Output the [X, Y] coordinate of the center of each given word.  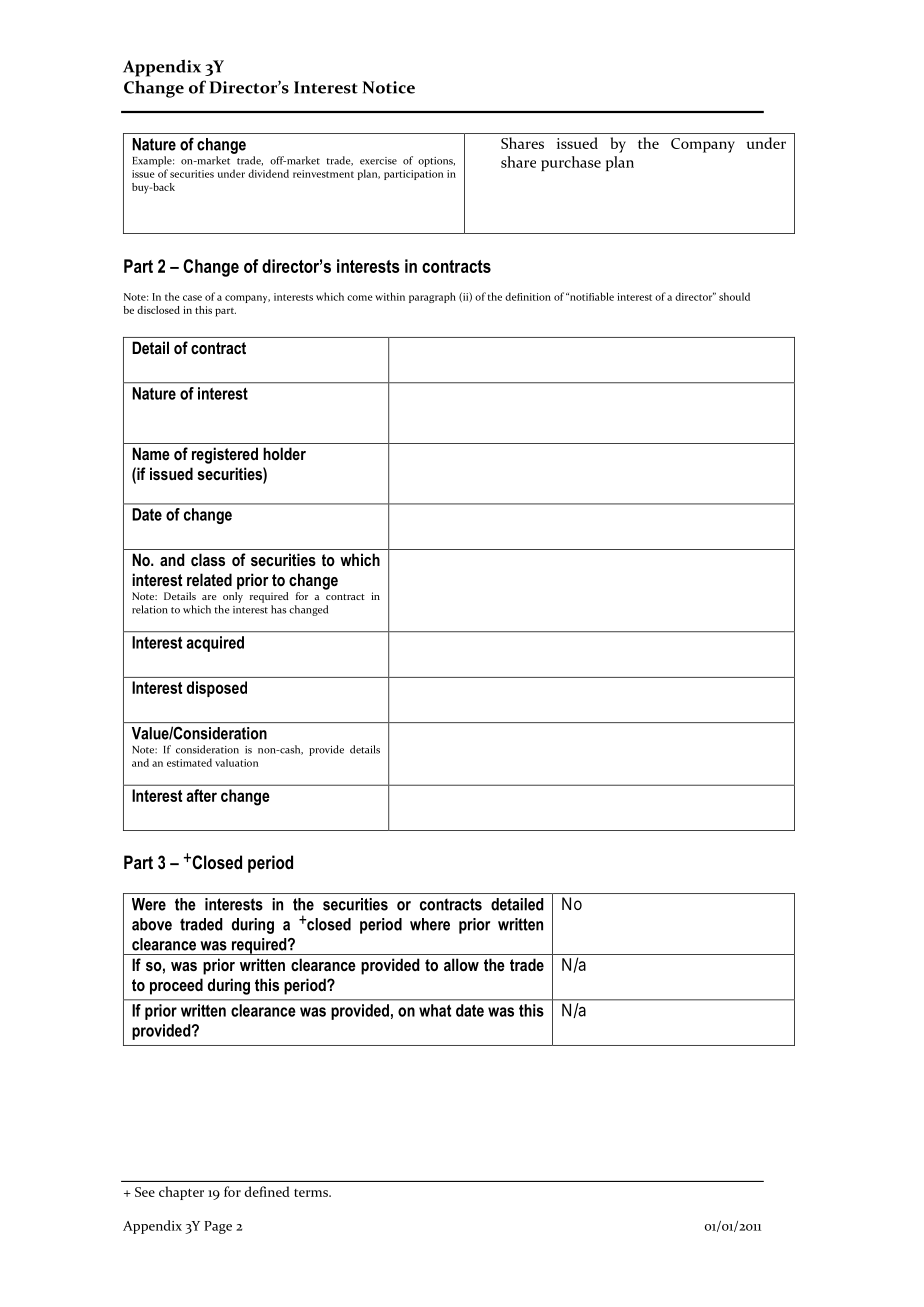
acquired [215, 644]
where [430, 924]
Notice [388, 87]
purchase [571, 163]
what [435, 1010]
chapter [181, 1193]
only [233, 596]
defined [267, 1191]
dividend [268, 173]
